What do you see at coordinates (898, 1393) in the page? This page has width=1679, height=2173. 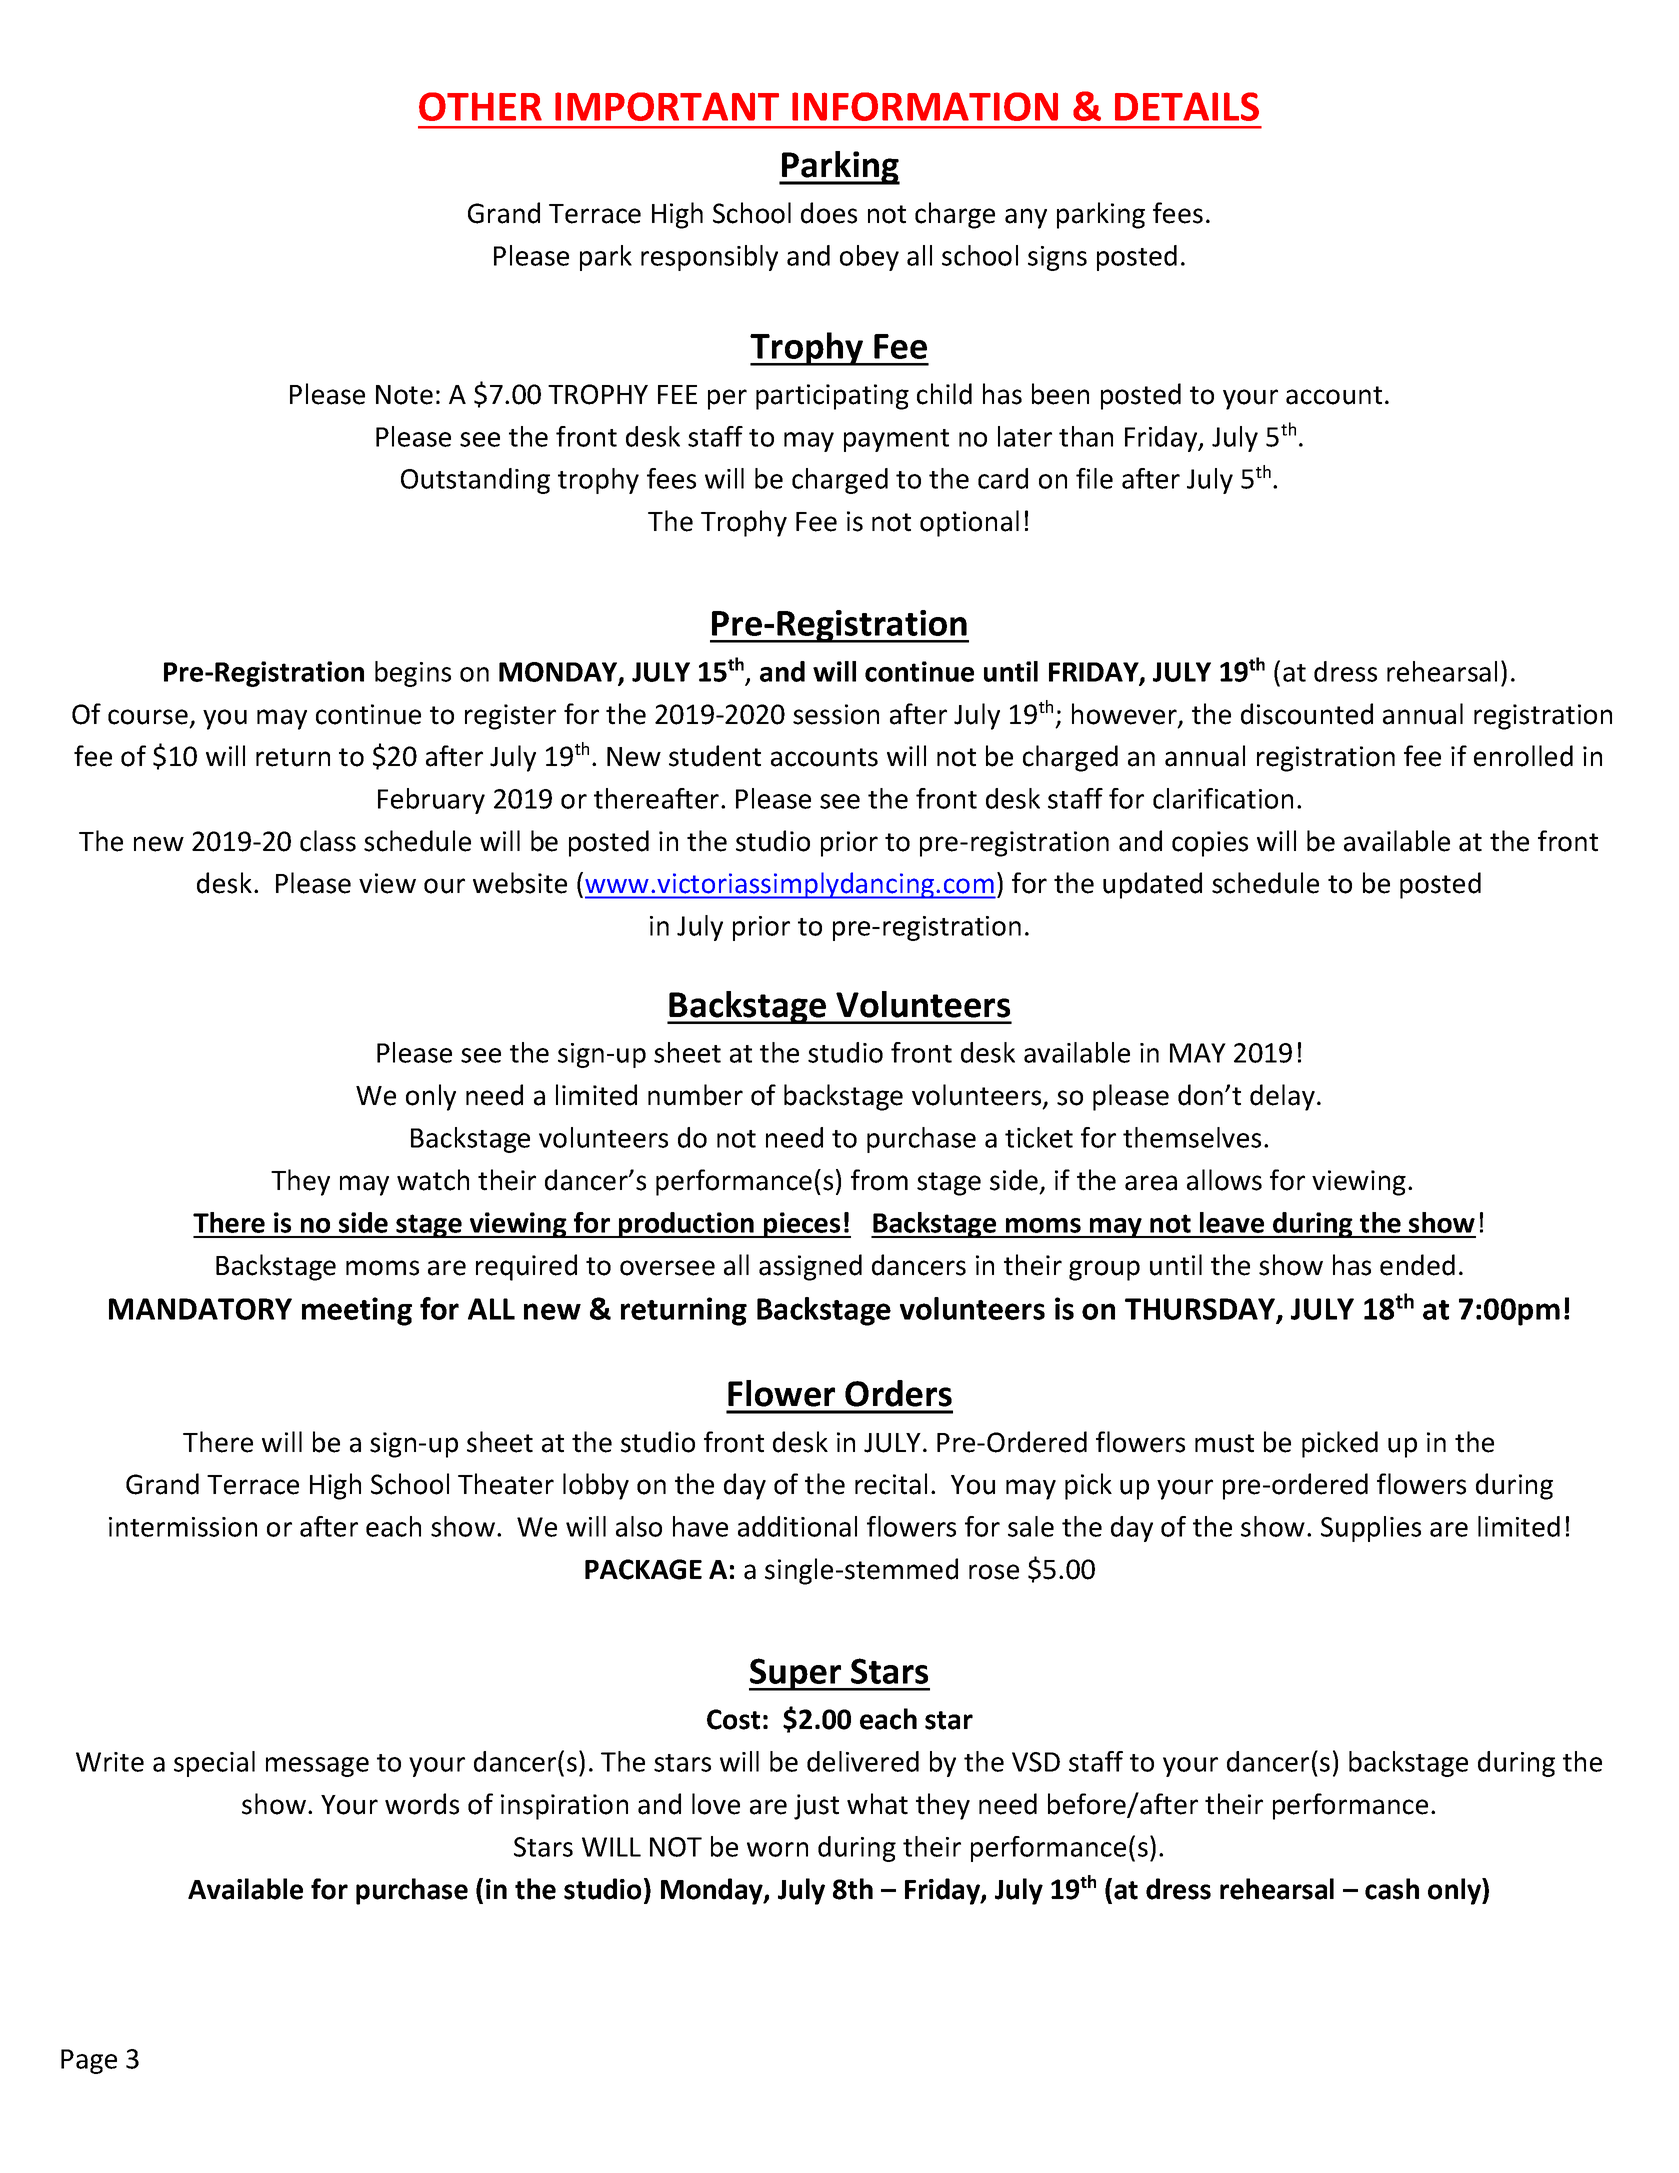 I see `Orders` at bounding box center [898, 1393].
